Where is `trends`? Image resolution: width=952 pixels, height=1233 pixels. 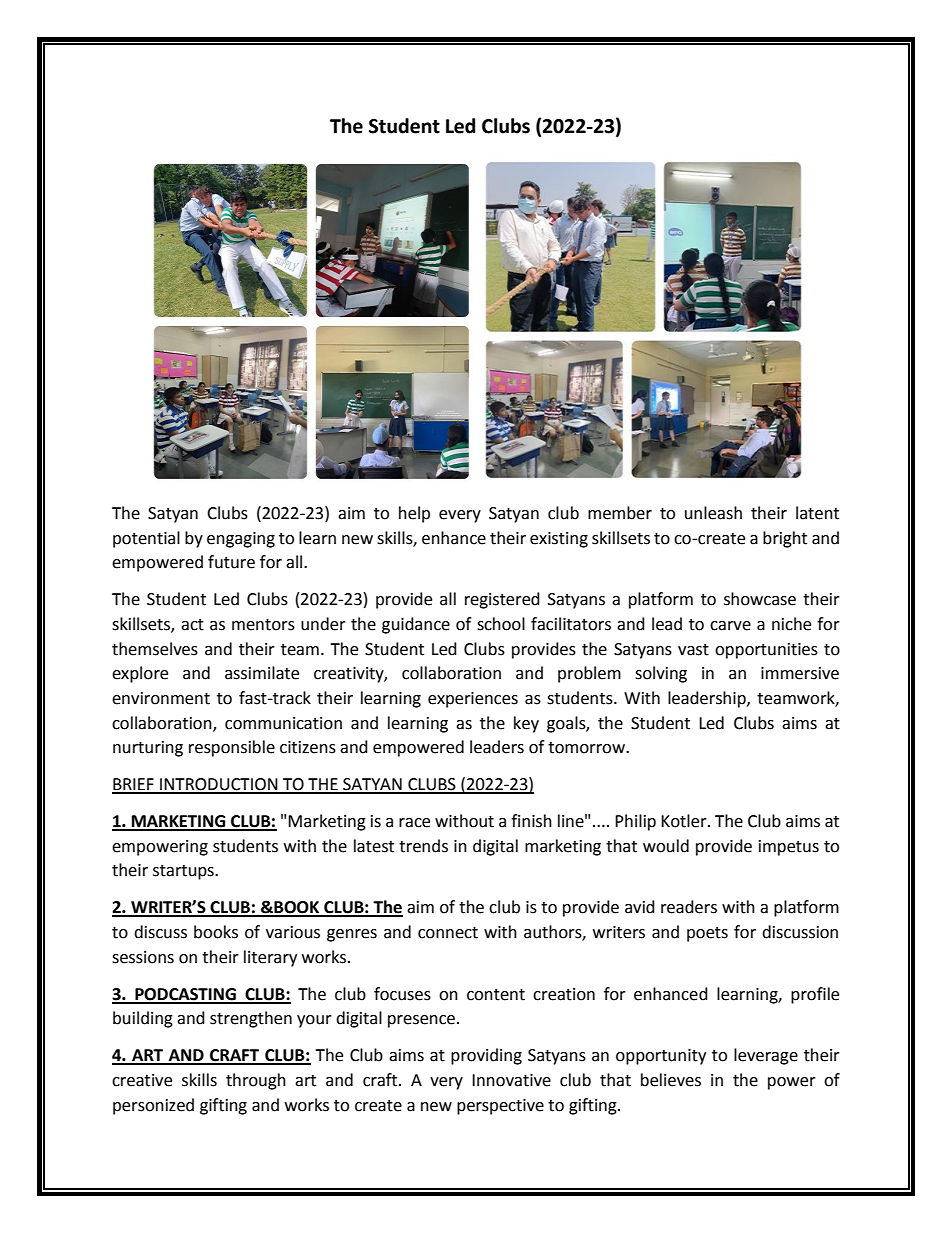 trends is located at coordinates (423, 846).
